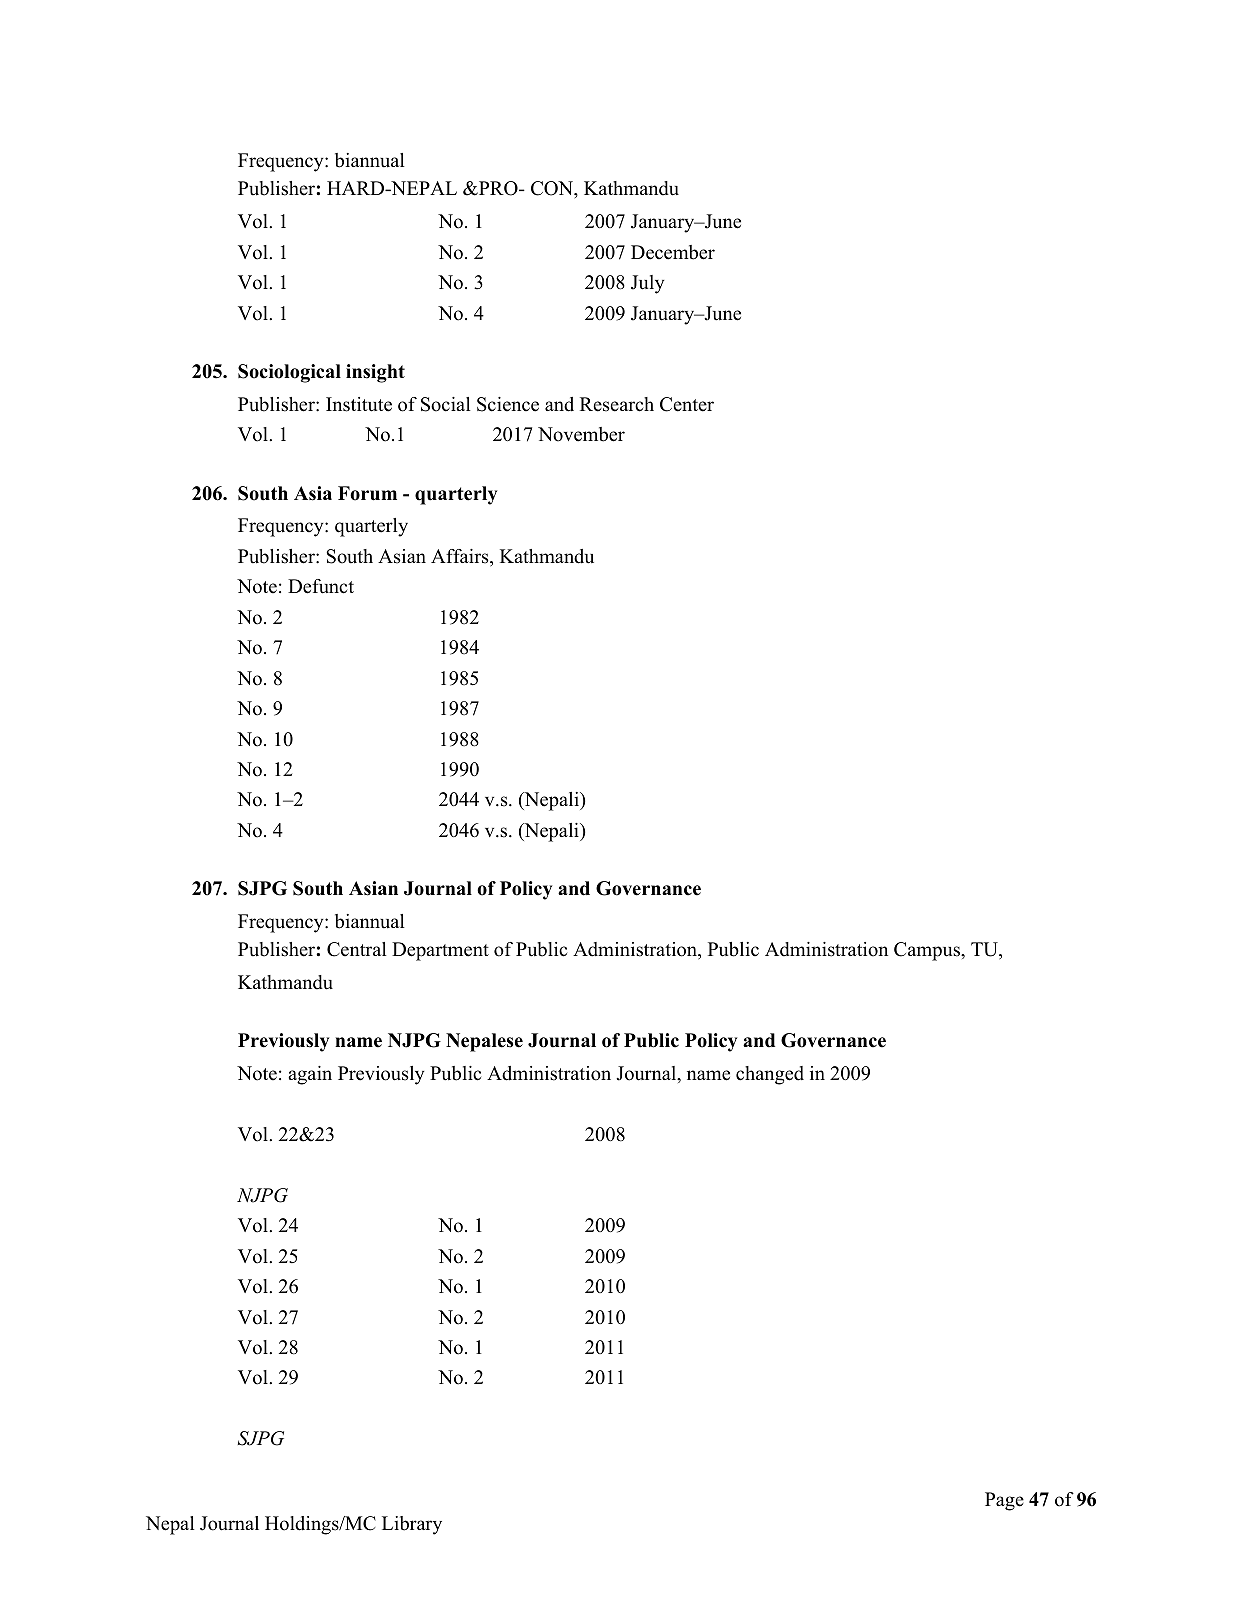 This screenshot has height=1608, width=1243. I want to click on Center, so click(687, 404).
